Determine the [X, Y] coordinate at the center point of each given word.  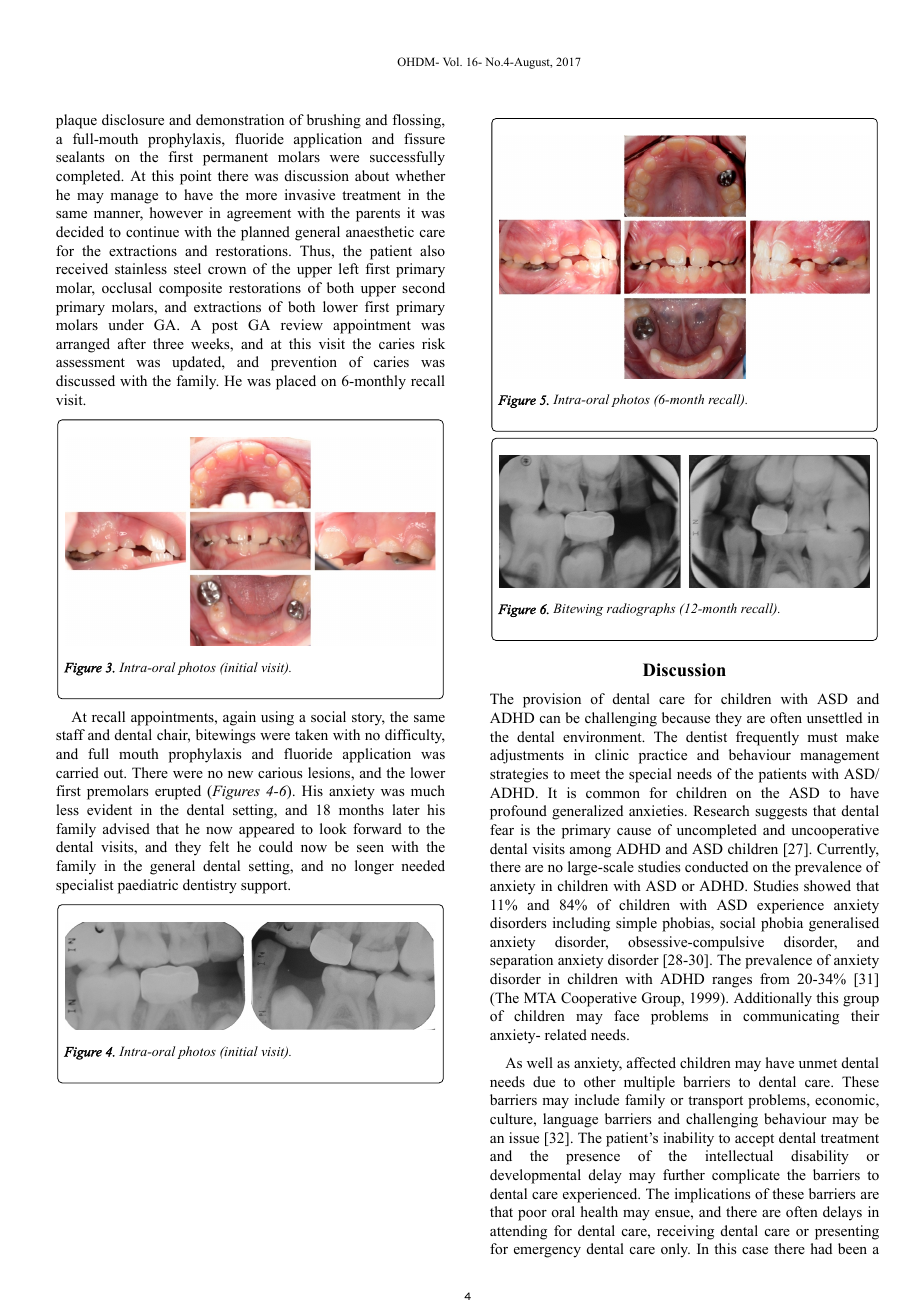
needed [423, 865]
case [755, 1250]
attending [518, 1232]
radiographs [641, 609]
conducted [716, 867]
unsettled [834, 717]
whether [420, 175]
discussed [85, 380]
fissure [424, 138]
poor [532, 1215]
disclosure [133, 119]
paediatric [148, 886]
